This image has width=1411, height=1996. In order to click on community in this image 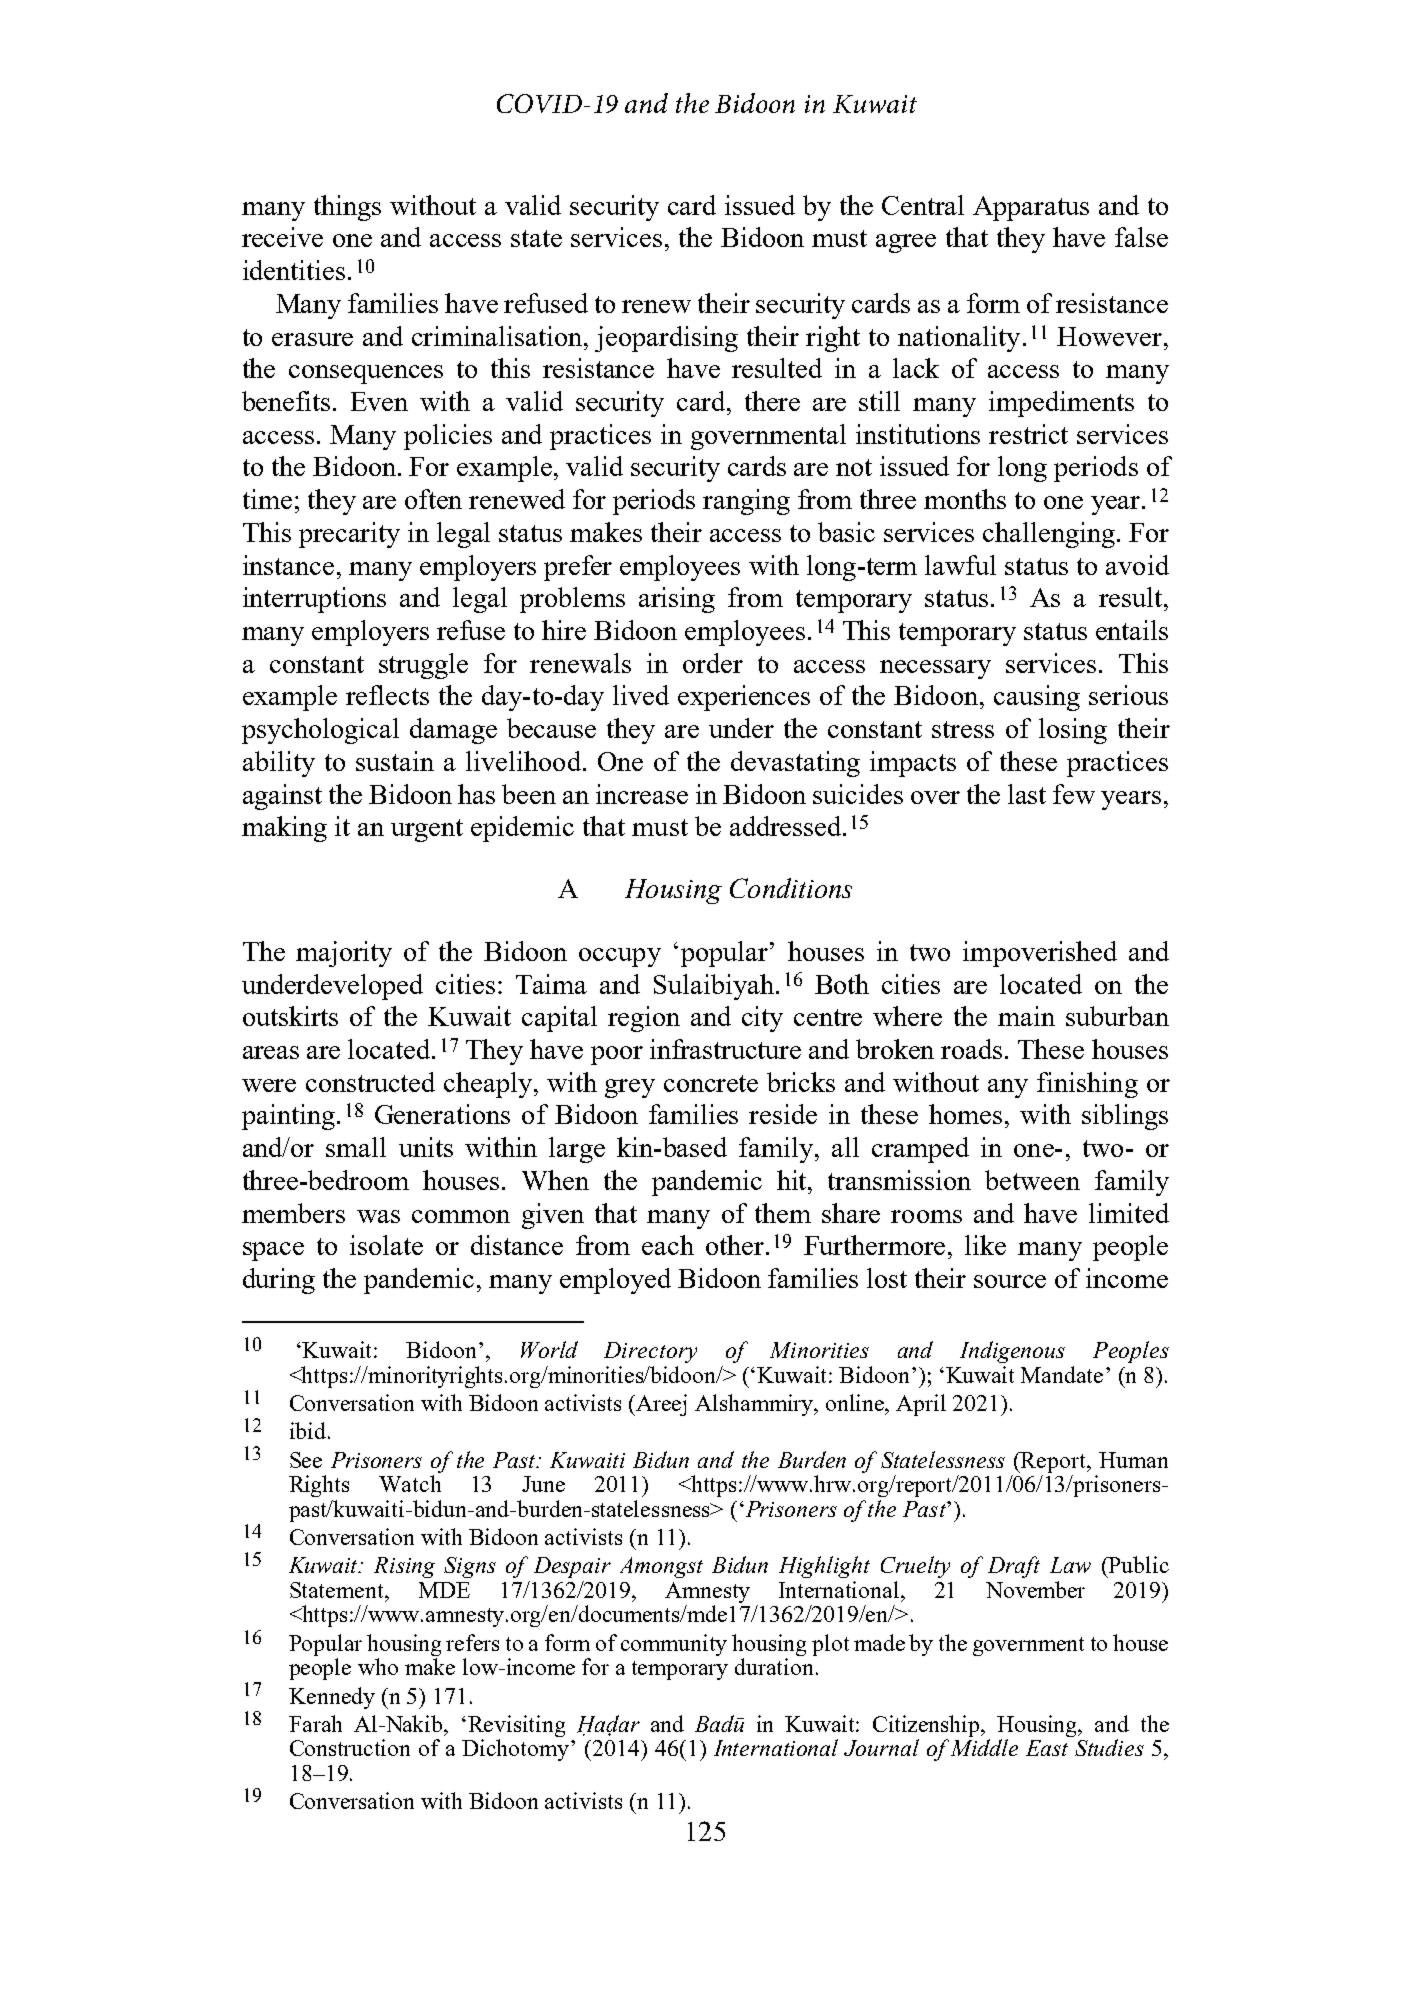, I will do `click(674, 1645)`.
